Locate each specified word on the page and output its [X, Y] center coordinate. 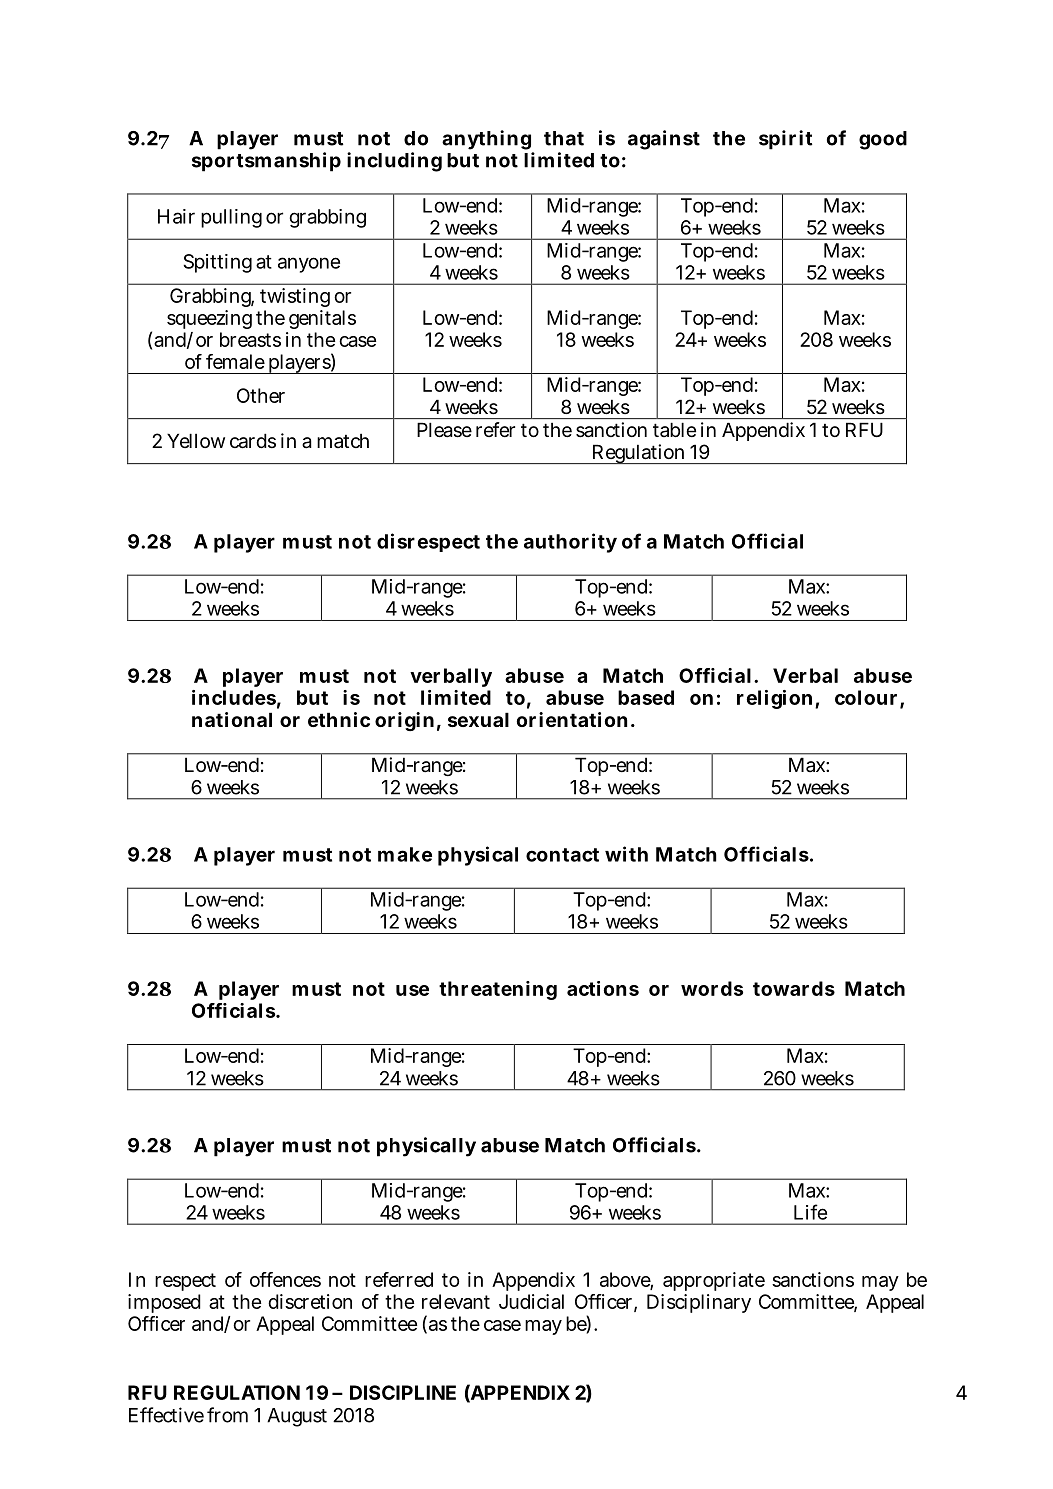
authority [570, 543]
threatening [498, 990]
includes [234, 697]
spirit [785, 140]
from [227, 1415]
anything [488, 141]
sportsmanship [266, 162]
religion [776, 699]
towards [794, 988]
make [405, 854]
